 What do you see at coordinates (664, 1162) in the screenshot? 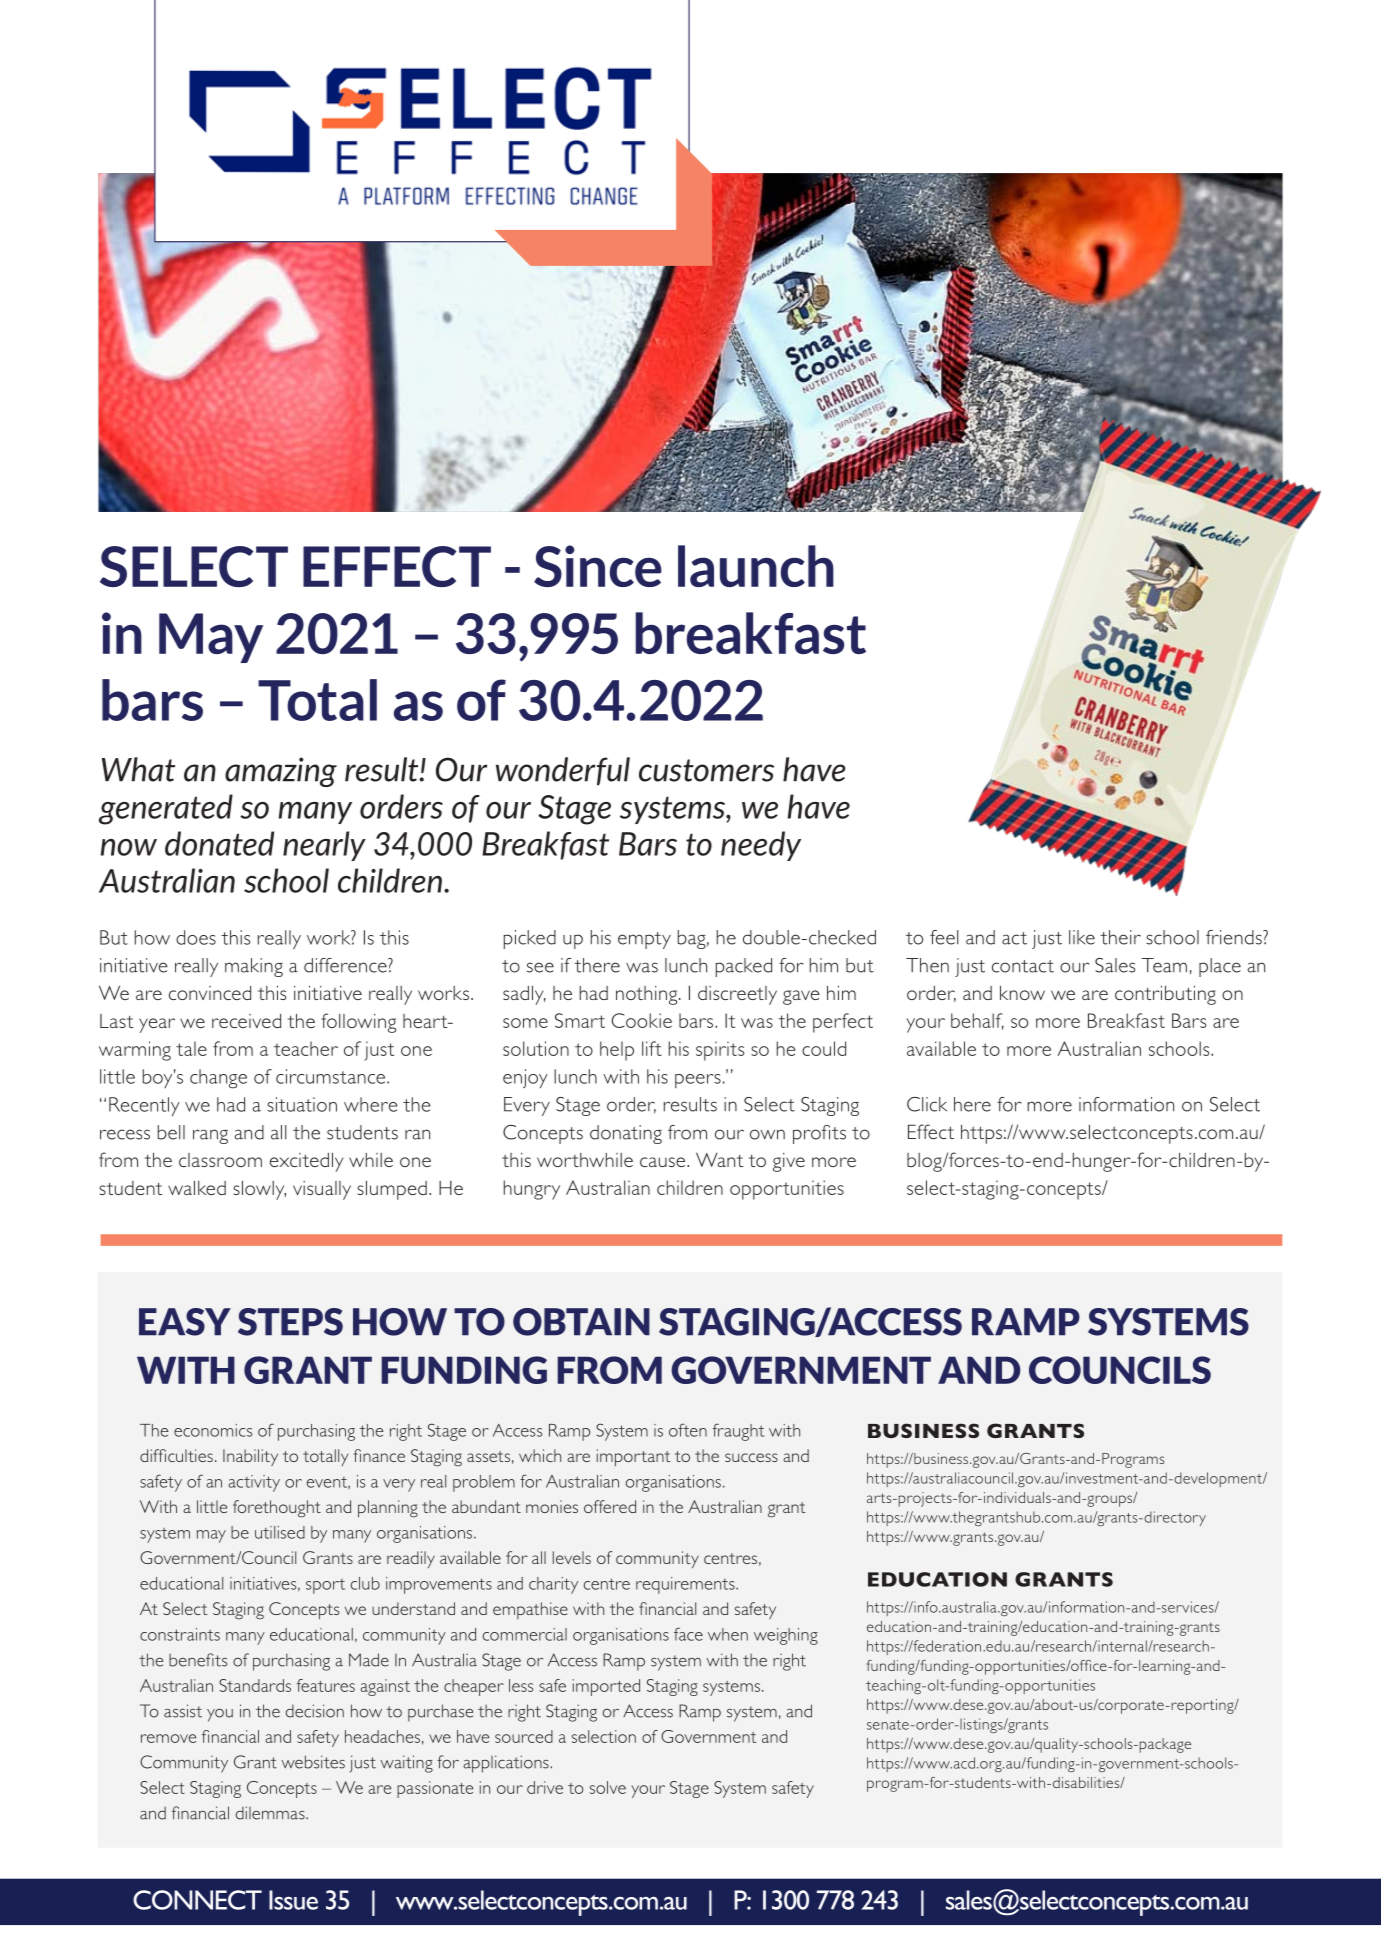
I see `cause` at bounding box center [664, 1162].
